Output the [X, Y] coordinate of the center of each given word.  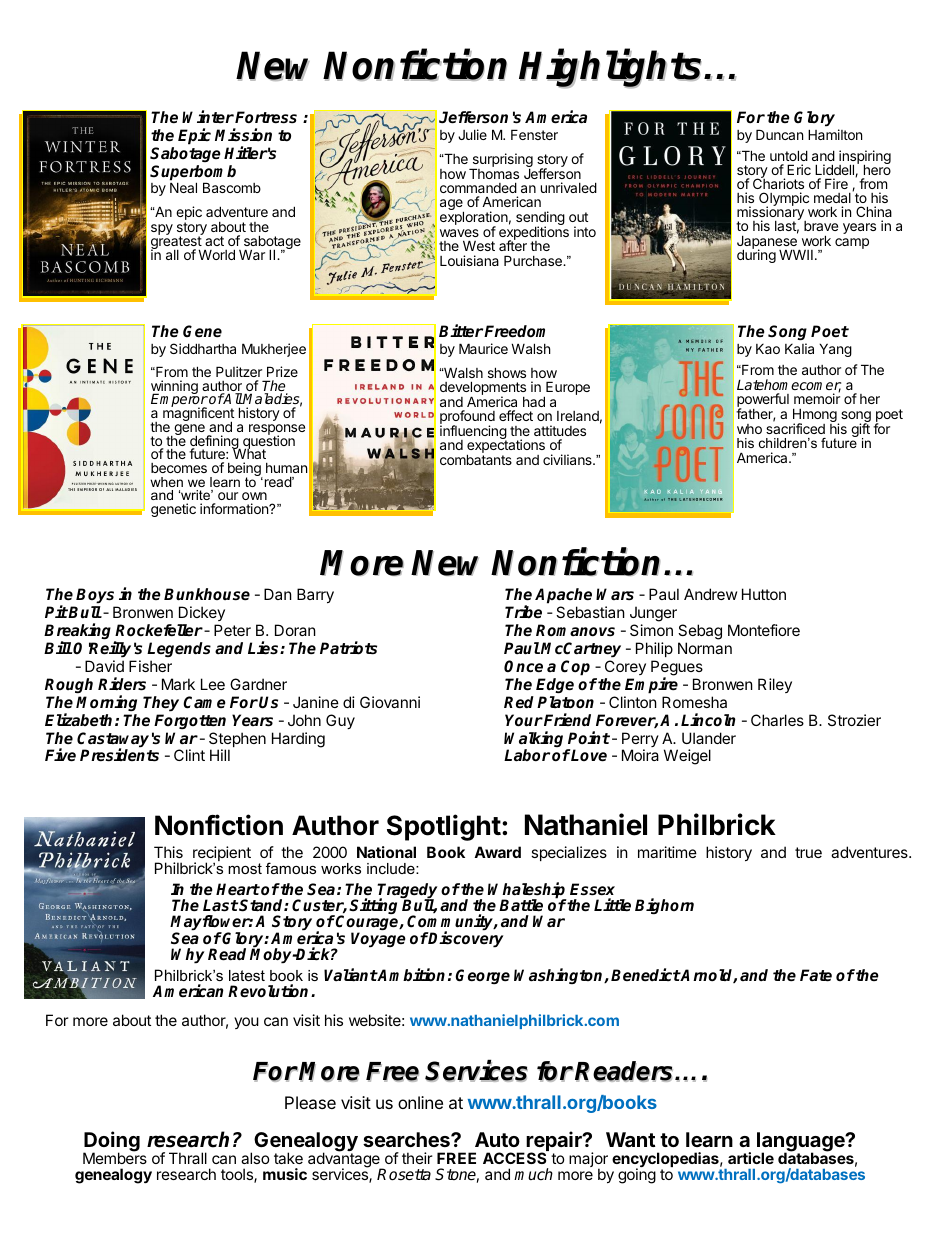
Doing [111, 1142]
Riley [775, 685]
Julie [472, 134]
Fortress [266, 117]
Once [523, 666]
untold [789, 155]
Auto [497, 1139]
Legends [179, 649]
